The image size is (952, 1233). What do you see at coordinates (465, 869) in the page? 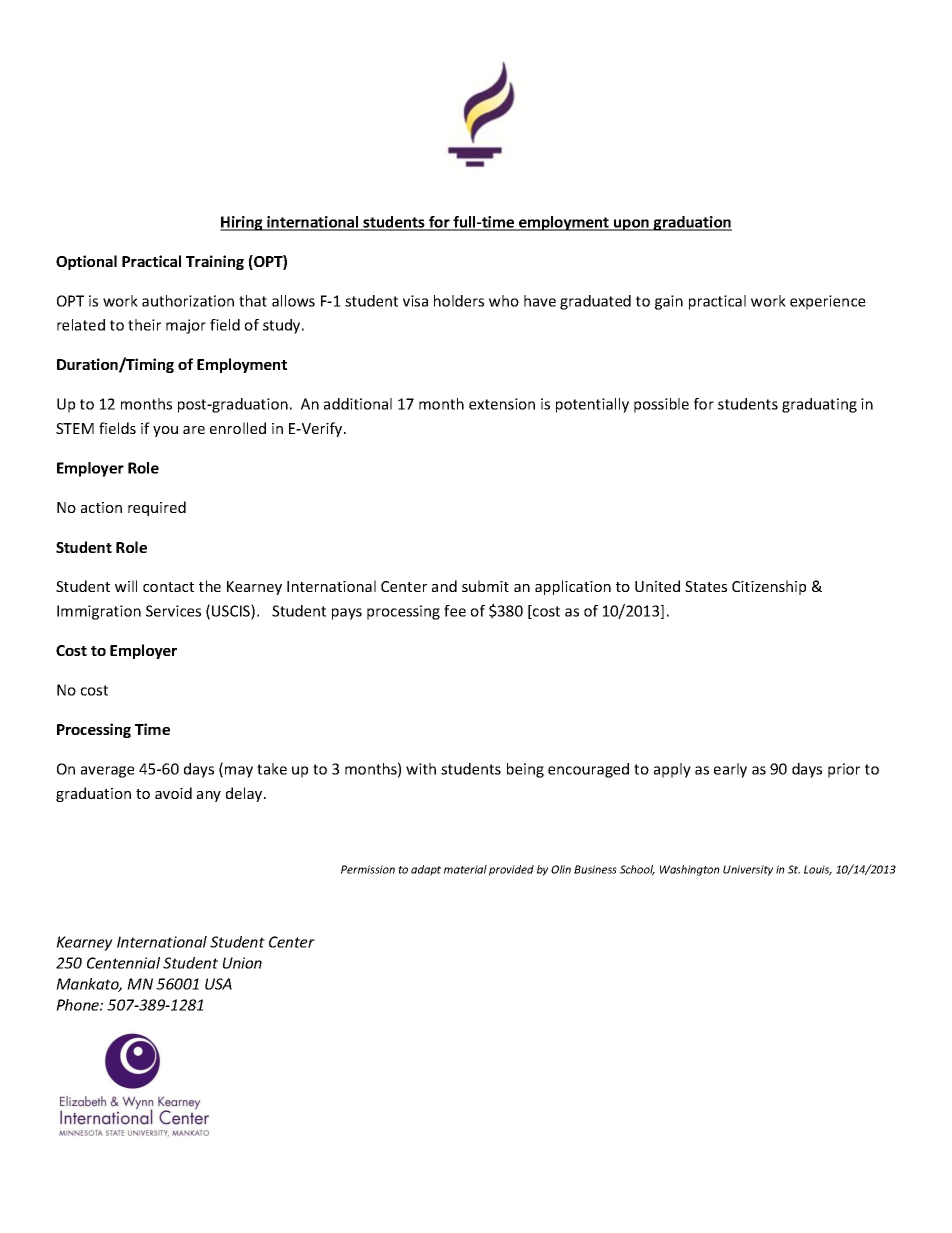
I see `material` at bounding box center [465, 869].
